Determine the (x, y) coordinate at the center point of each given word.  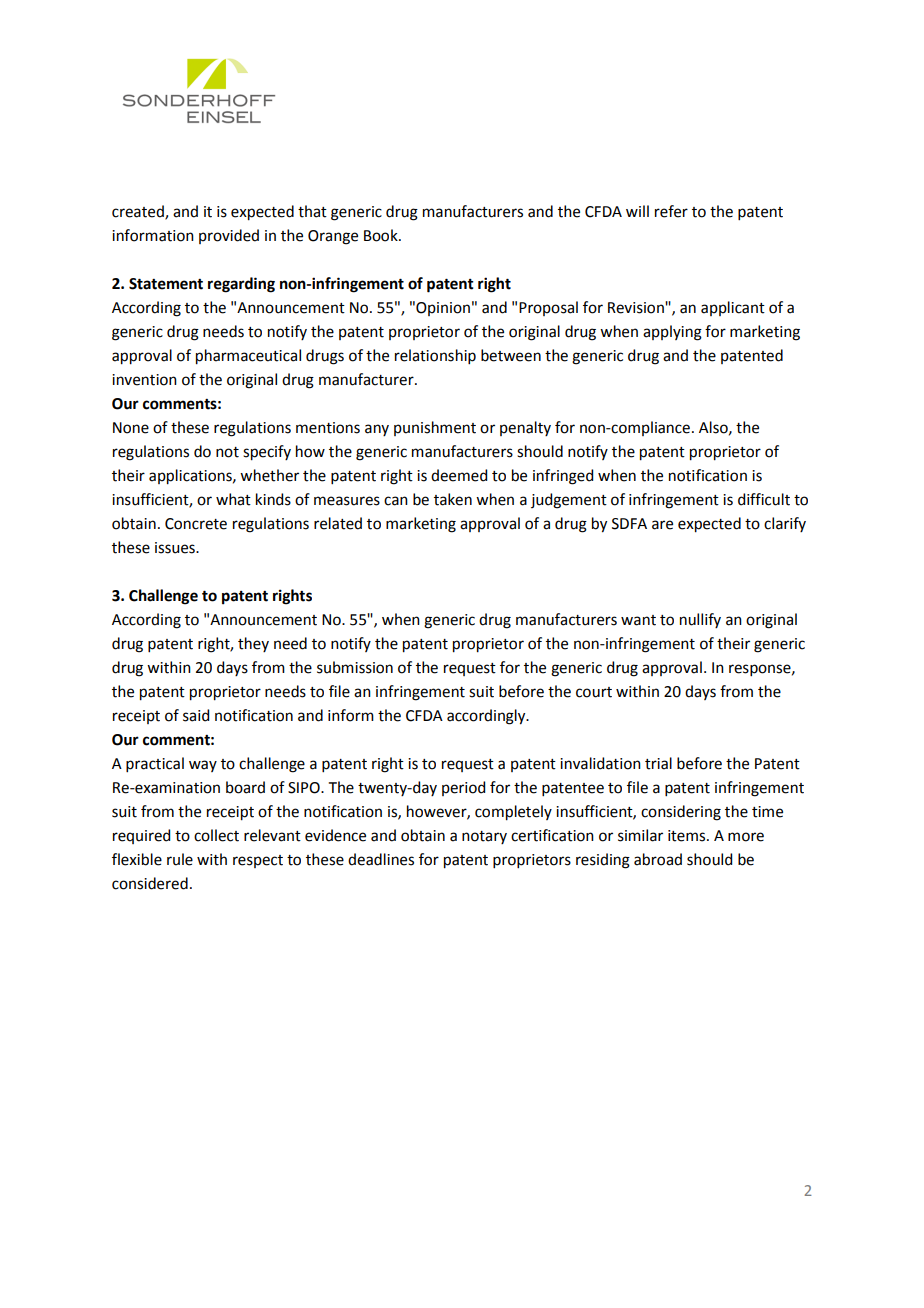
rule (180, 859)
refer (671, 211)
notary (484, 837)
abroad (658, 859)
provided (229, 236)
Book (382, 235)
